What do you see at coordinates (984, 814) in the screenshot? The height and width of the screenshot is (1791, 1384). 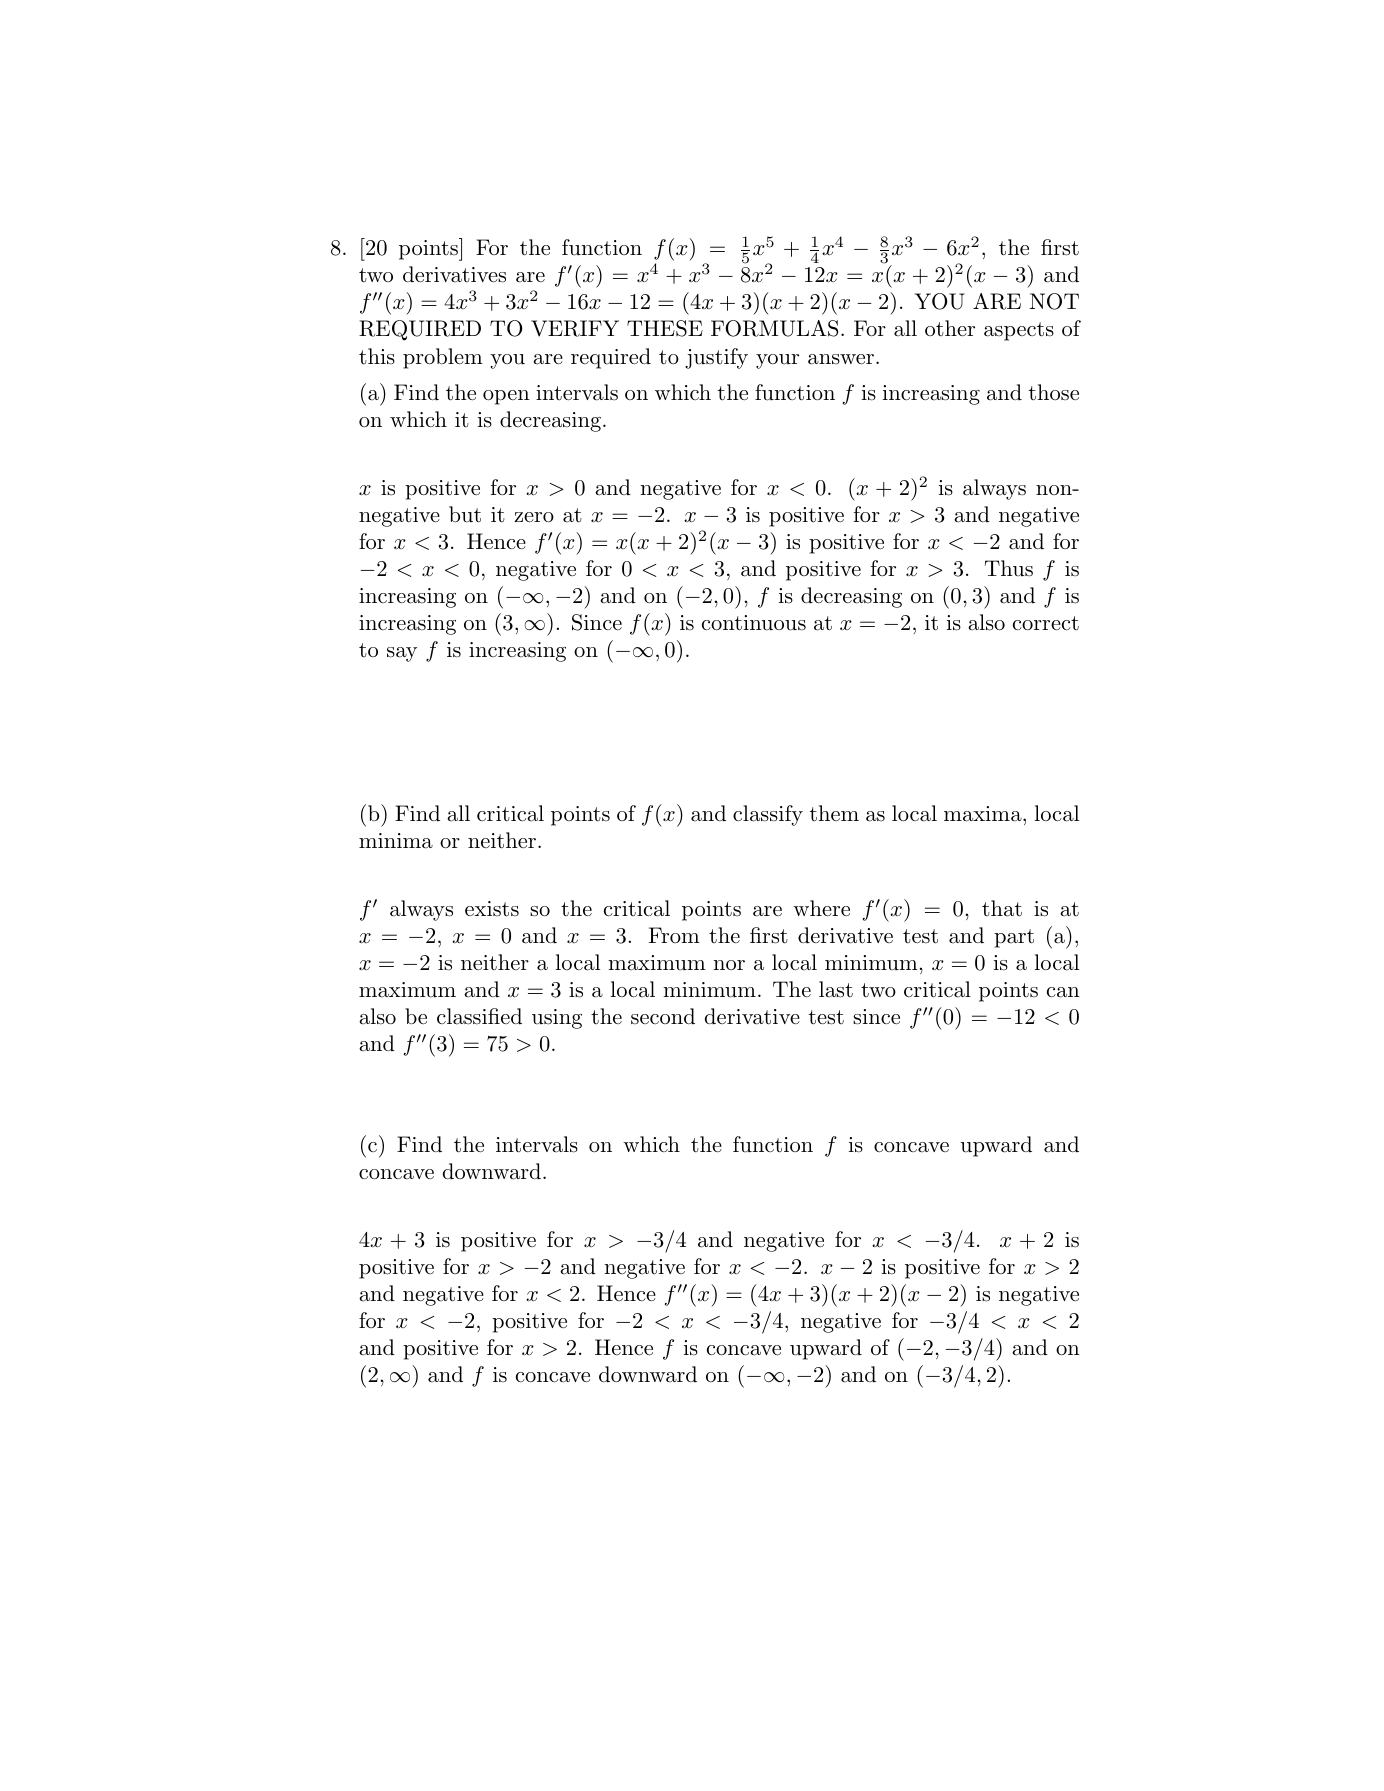 I see `maxima` at bounding box center [984, 814].
